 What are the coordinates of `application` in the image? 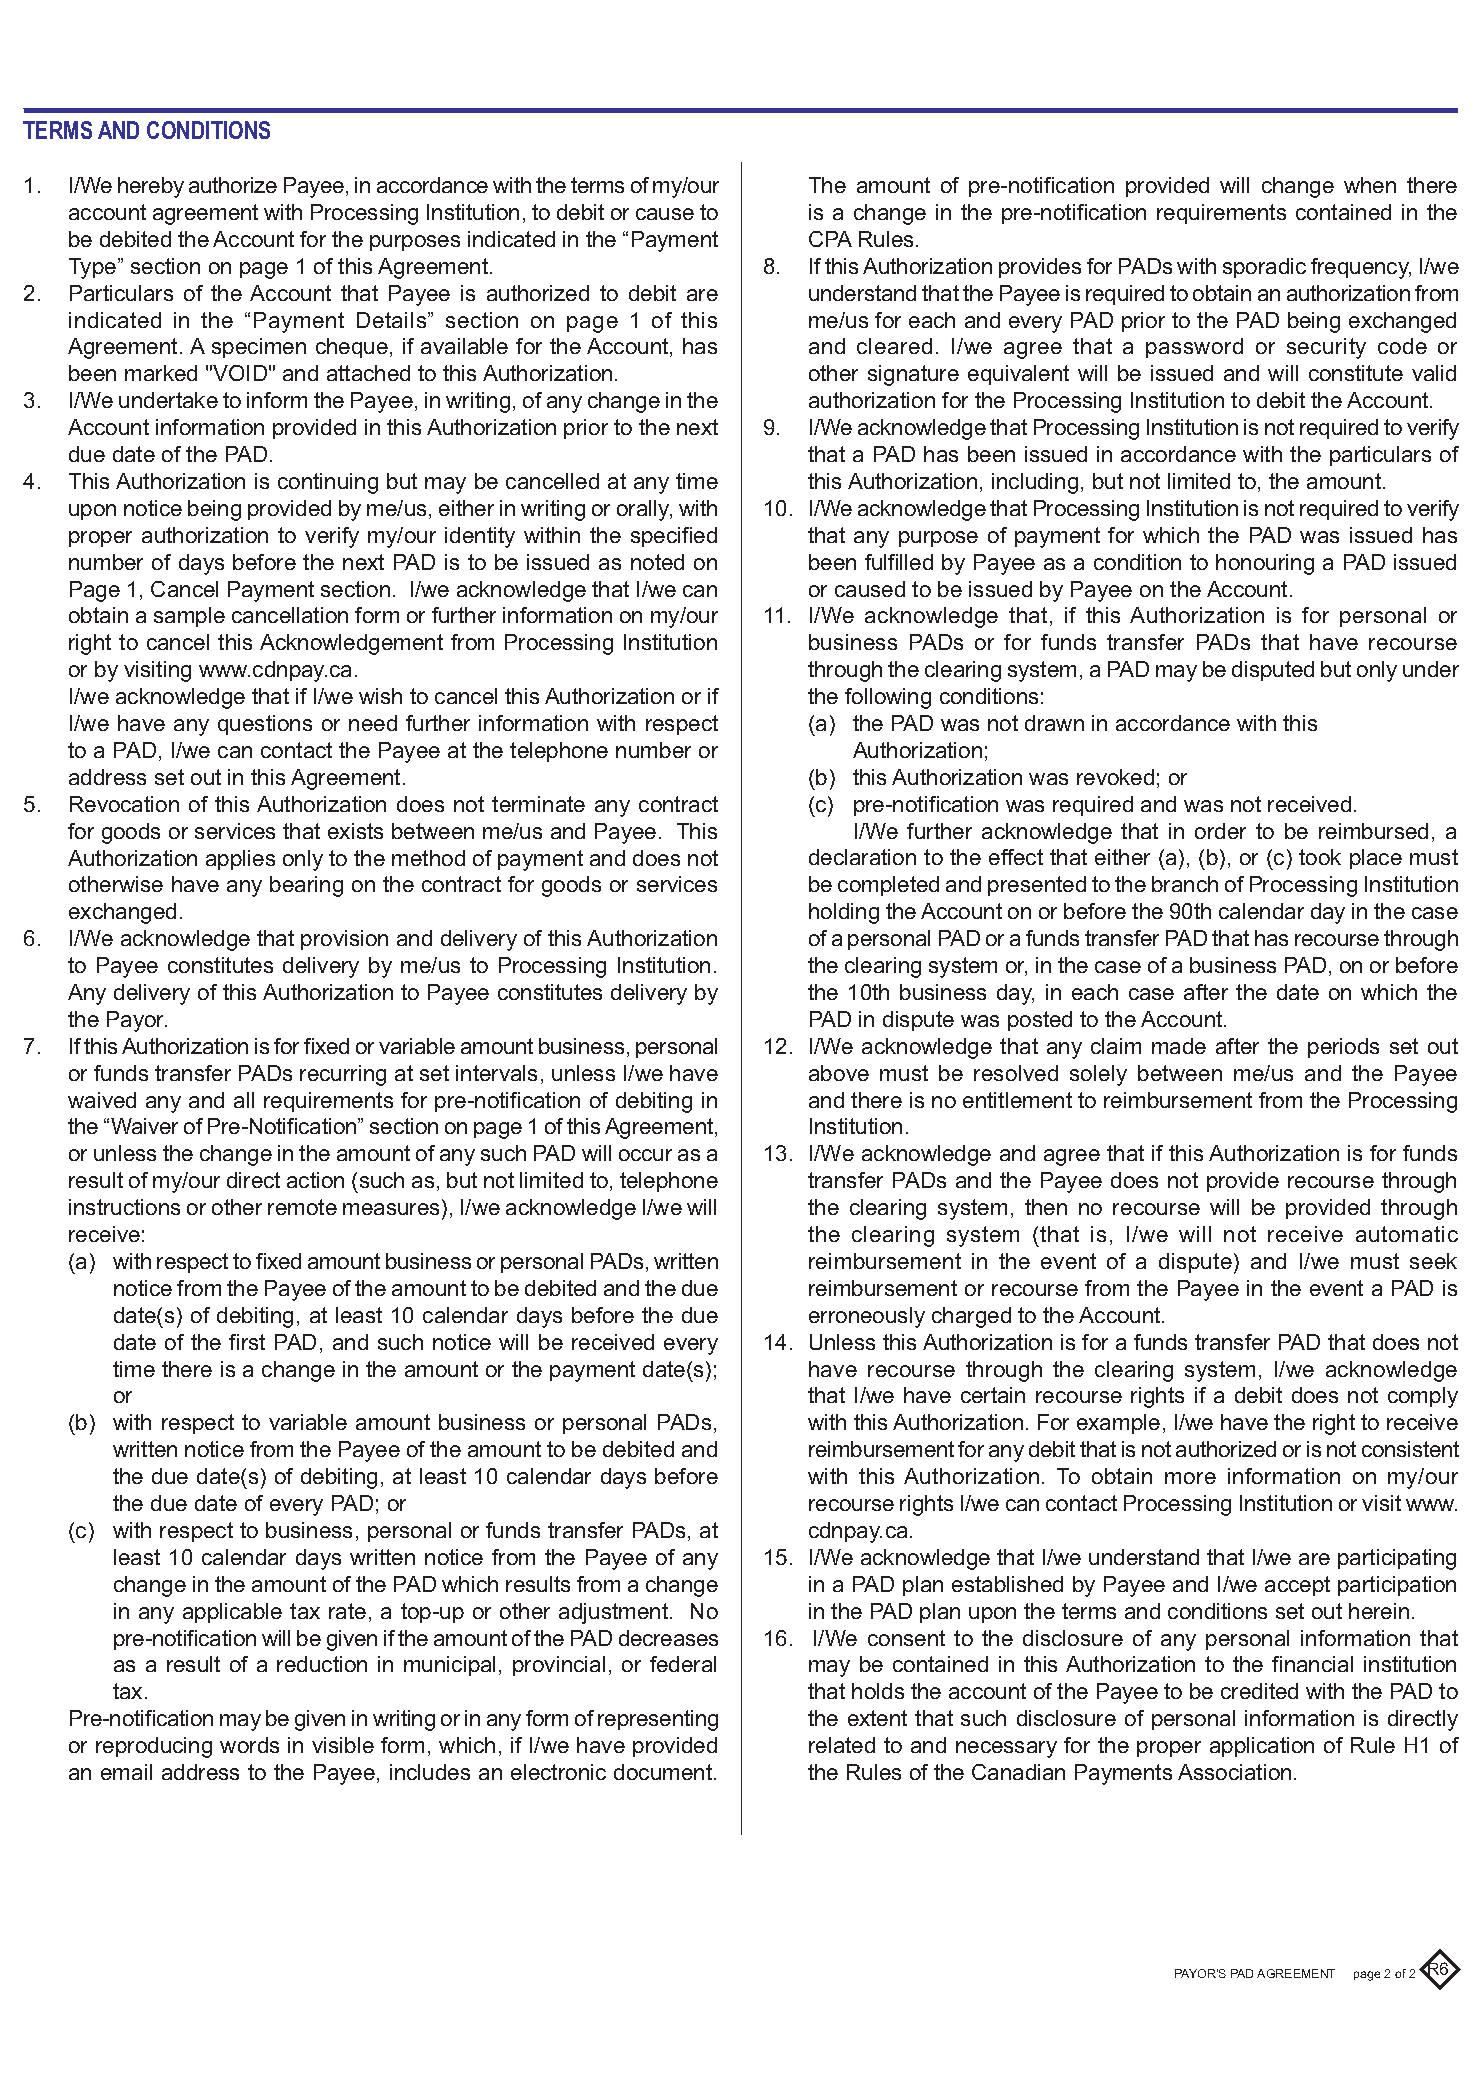 It's located at (1262, 1747).
